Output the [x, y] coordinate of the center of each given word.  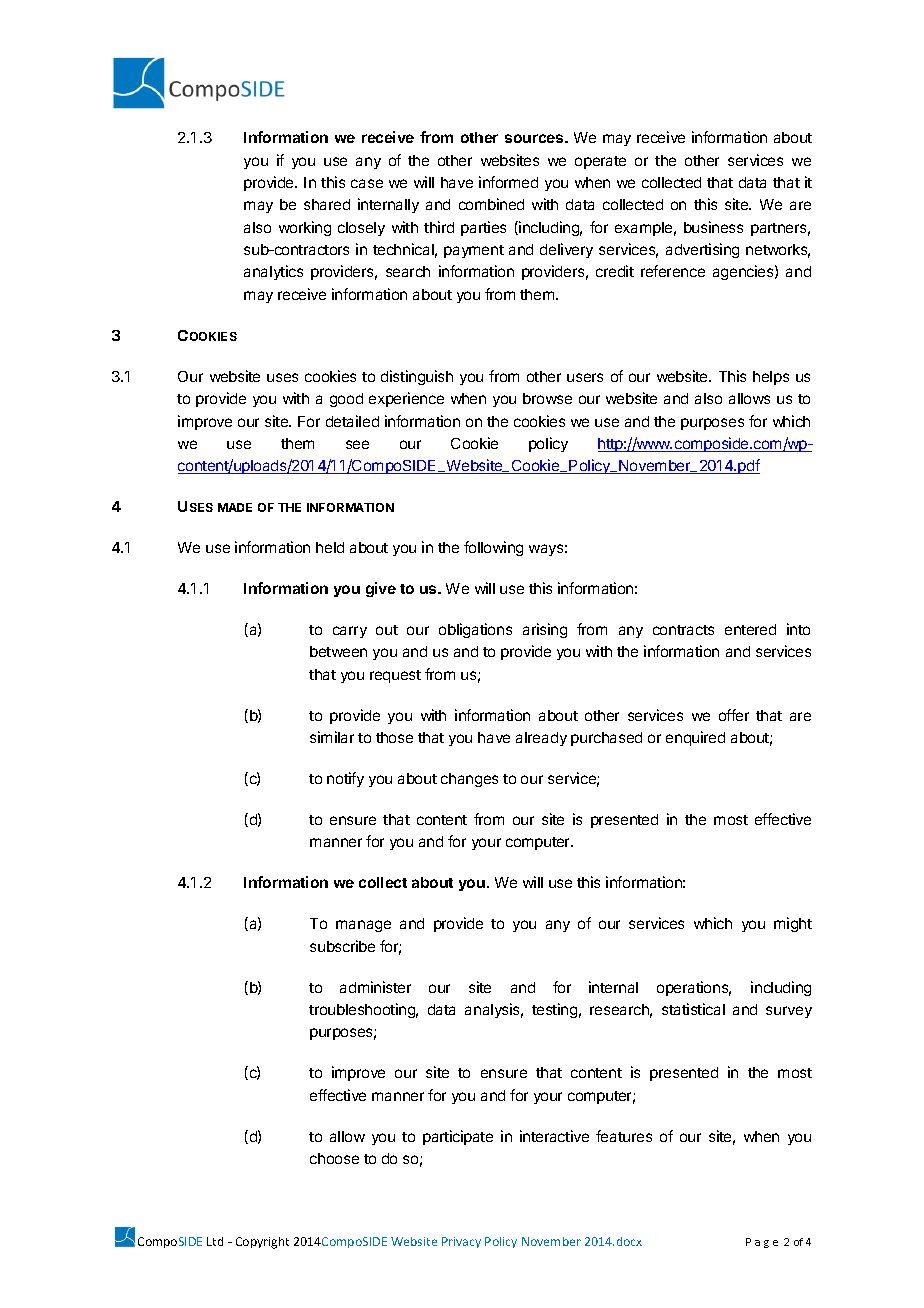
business [713, 227]
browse [547, 398]
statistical [693, 1009]
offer [734, 715]
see [357, 444]
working [305, 228]
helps [771, 378]
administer [375, 987]
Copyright [262, 1243]
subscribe [342, 946]
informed [508, 182]
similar [332, 737]
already [541, 739]
